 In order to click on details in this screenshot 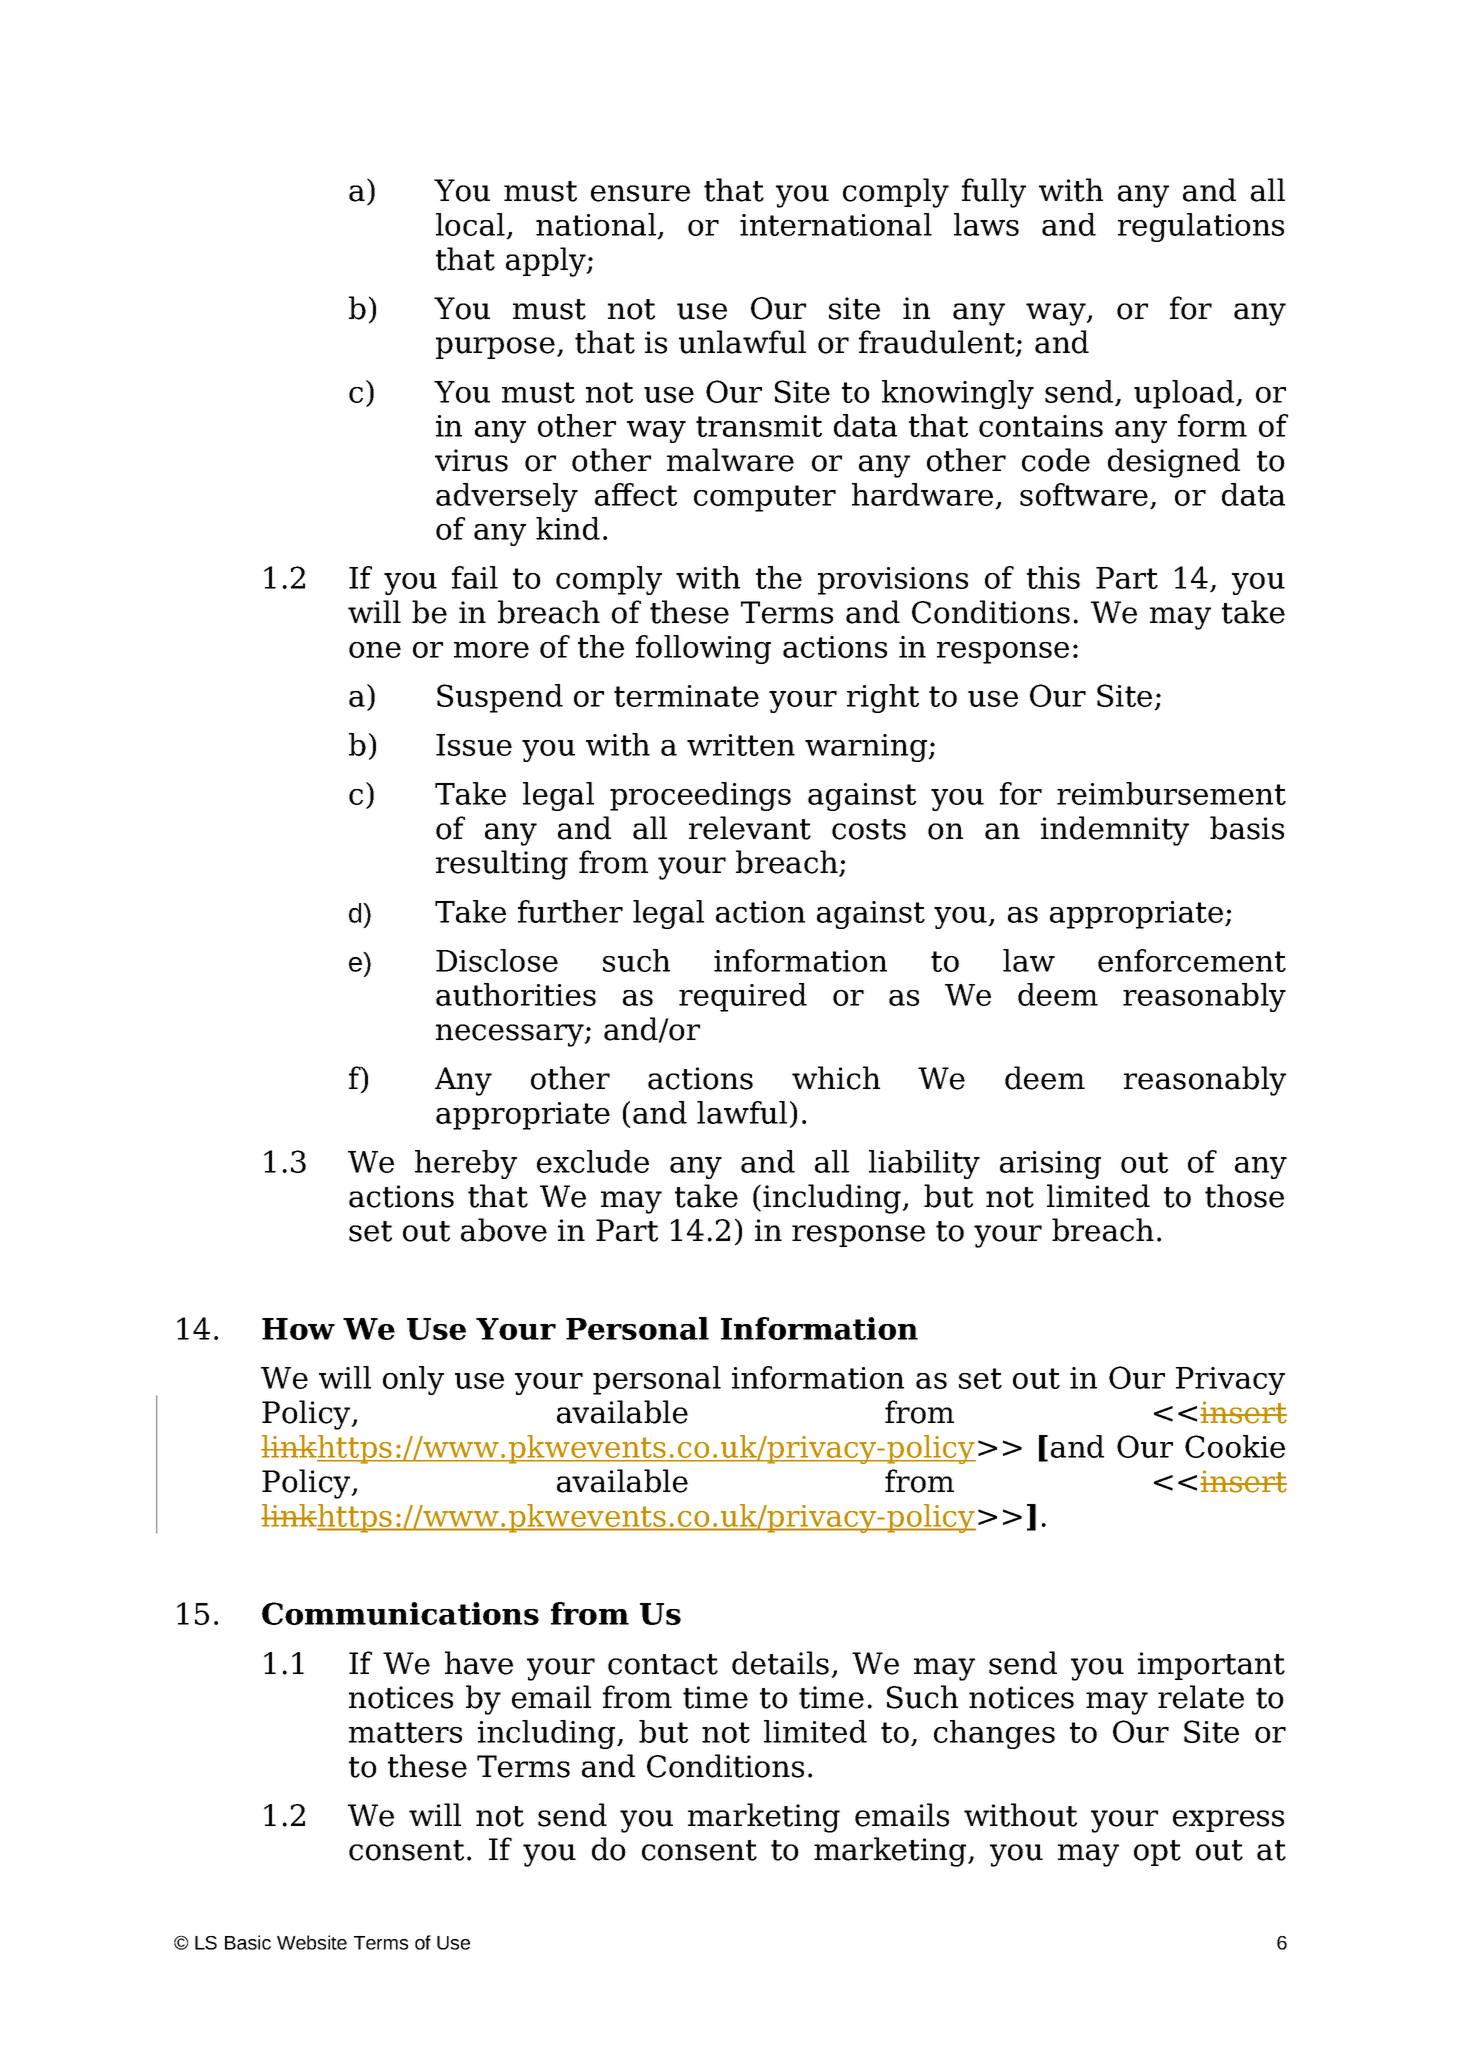, I will do `click(780, 1663)`.
